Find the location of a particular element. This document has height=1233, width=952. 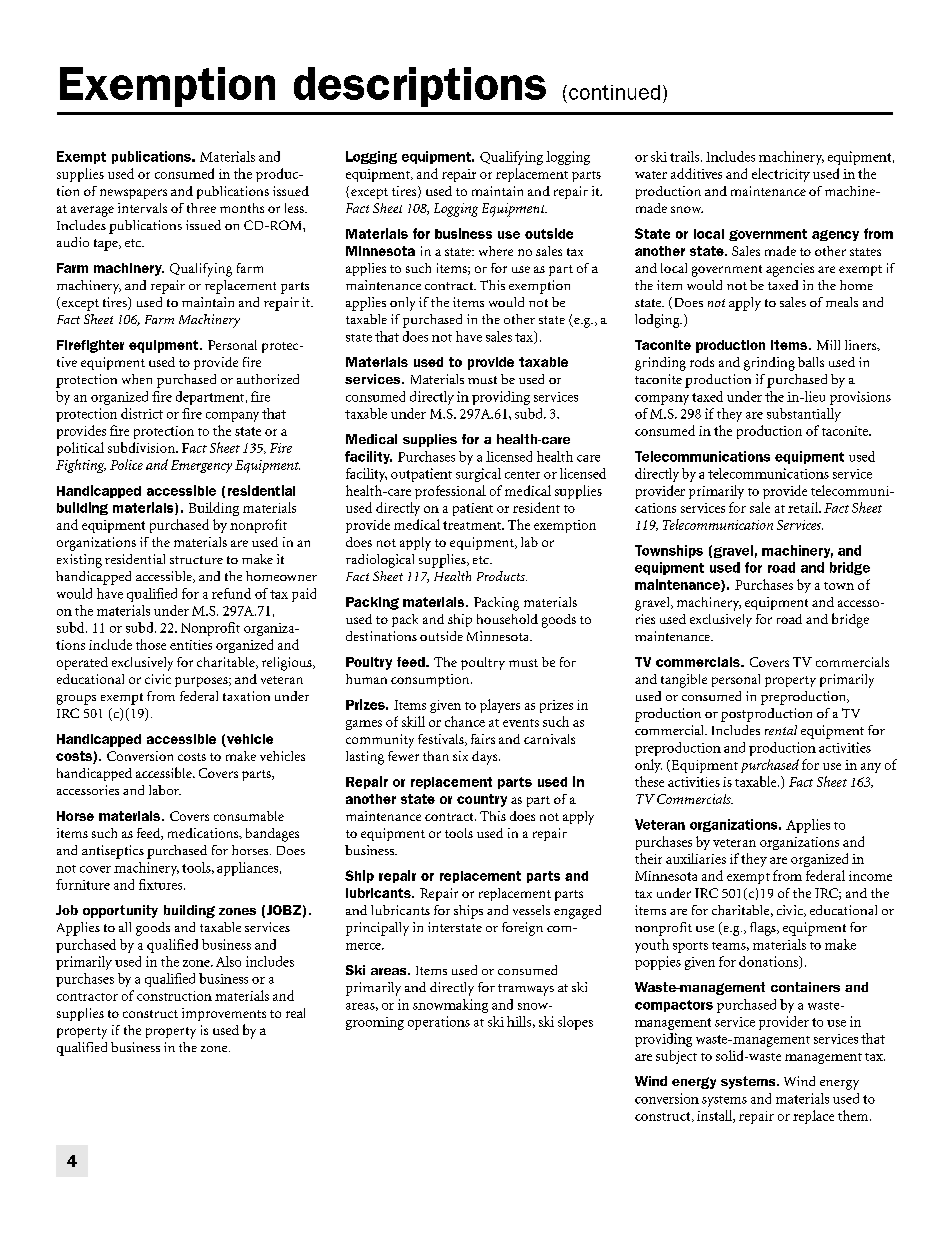

electricity is located at coordinates (781, 175).
